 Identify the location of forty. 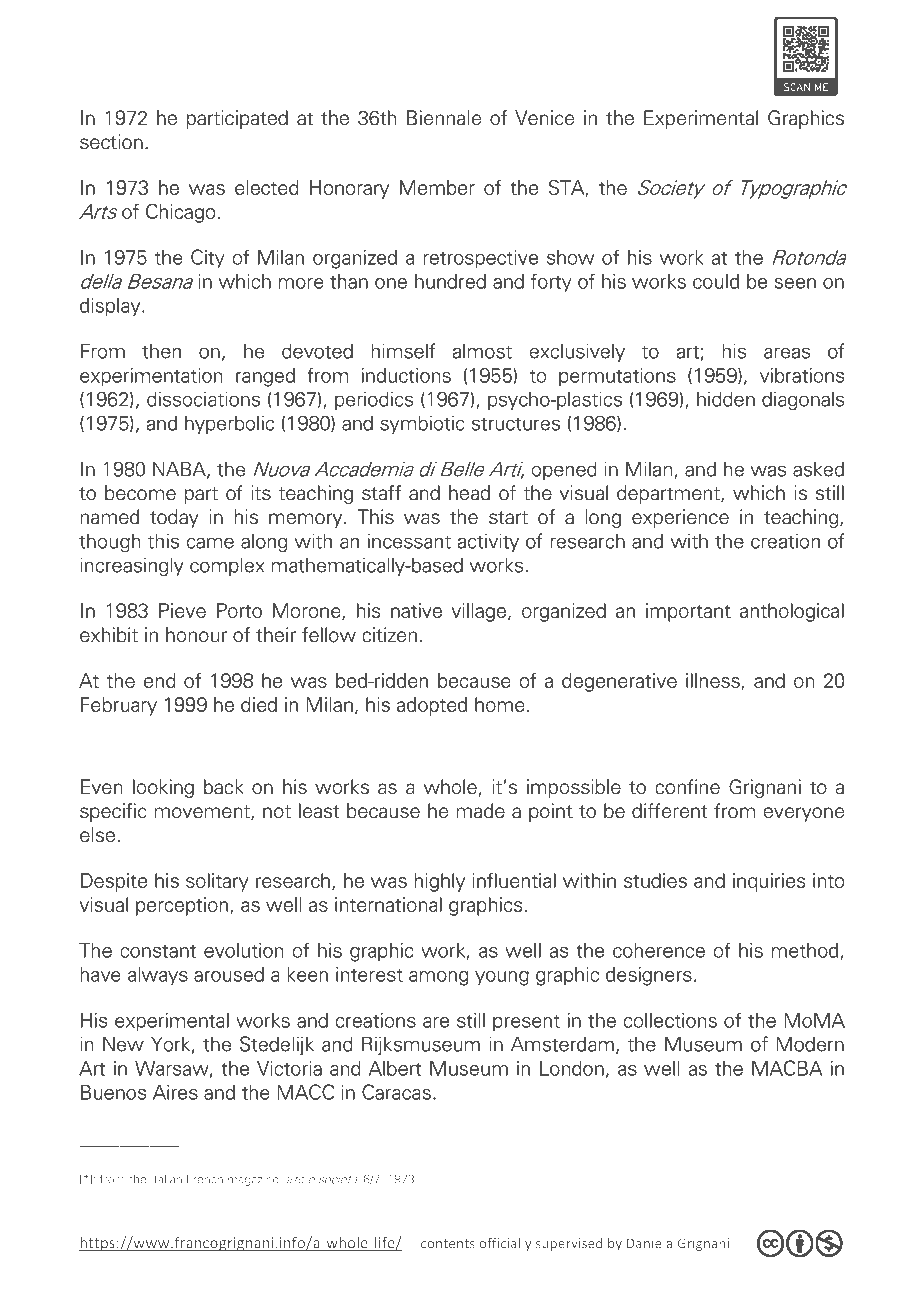
(551, 283).
